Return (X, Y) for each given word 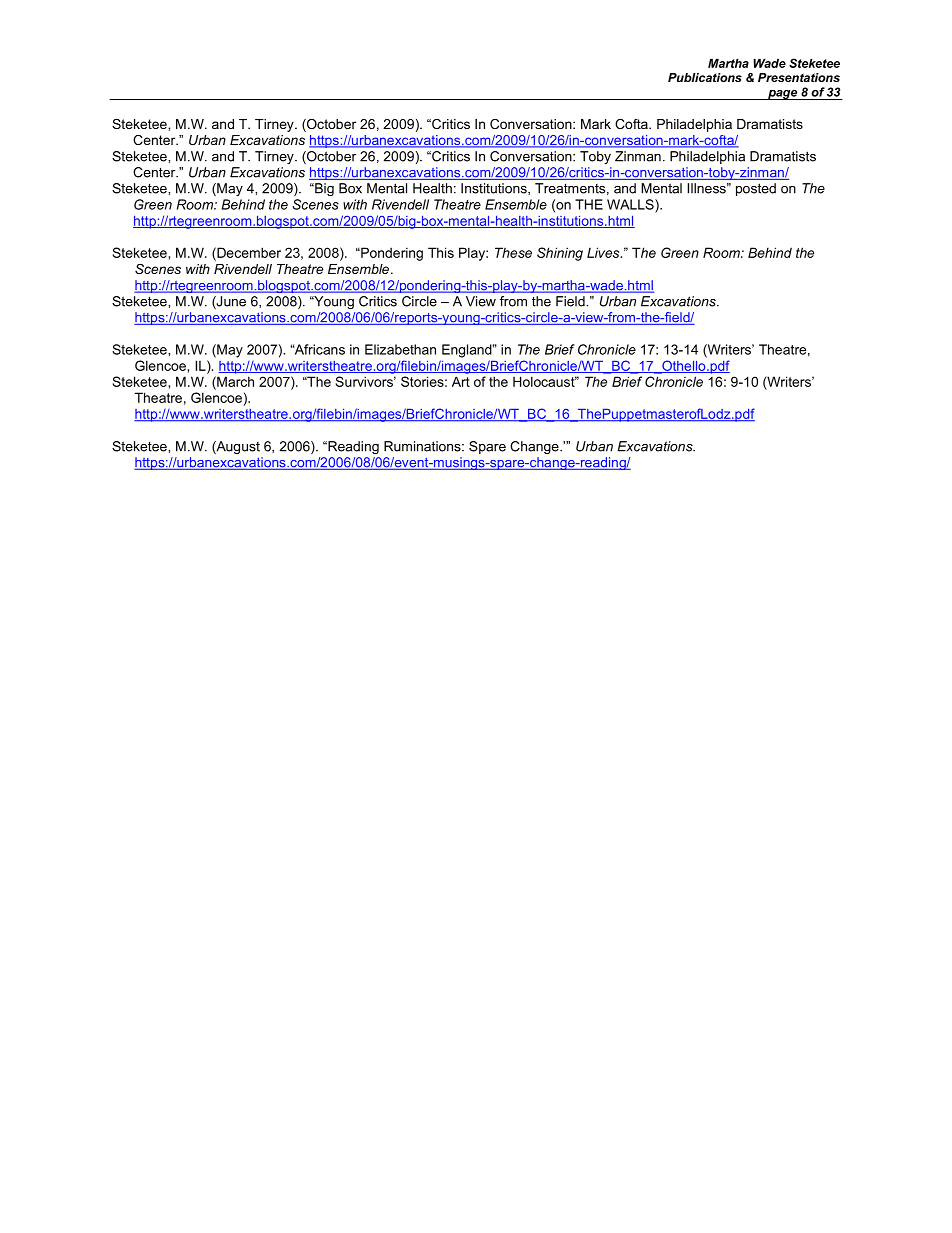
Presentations (799, 77)
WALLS (631, 204)
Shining (560, 254)
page (783, 95)
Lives (604, 252)
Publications (705, 77)
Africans (319, 349)
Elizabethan (400, 349)
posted (756, 189)
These (513, 252)
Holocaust (545, 381)
